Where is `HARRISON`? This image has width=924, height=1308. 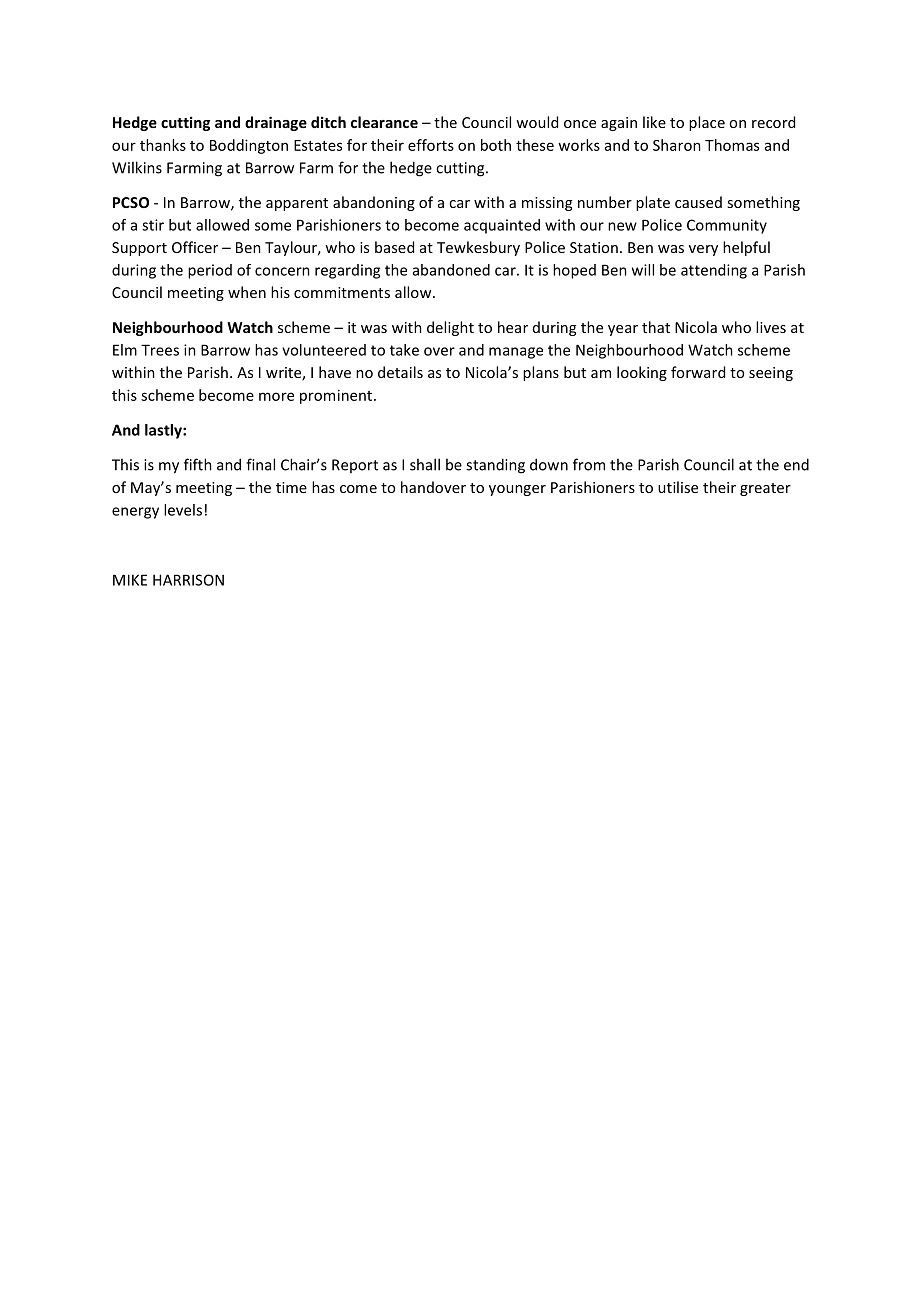
HARRISON is located at coordinates (188, 580).
